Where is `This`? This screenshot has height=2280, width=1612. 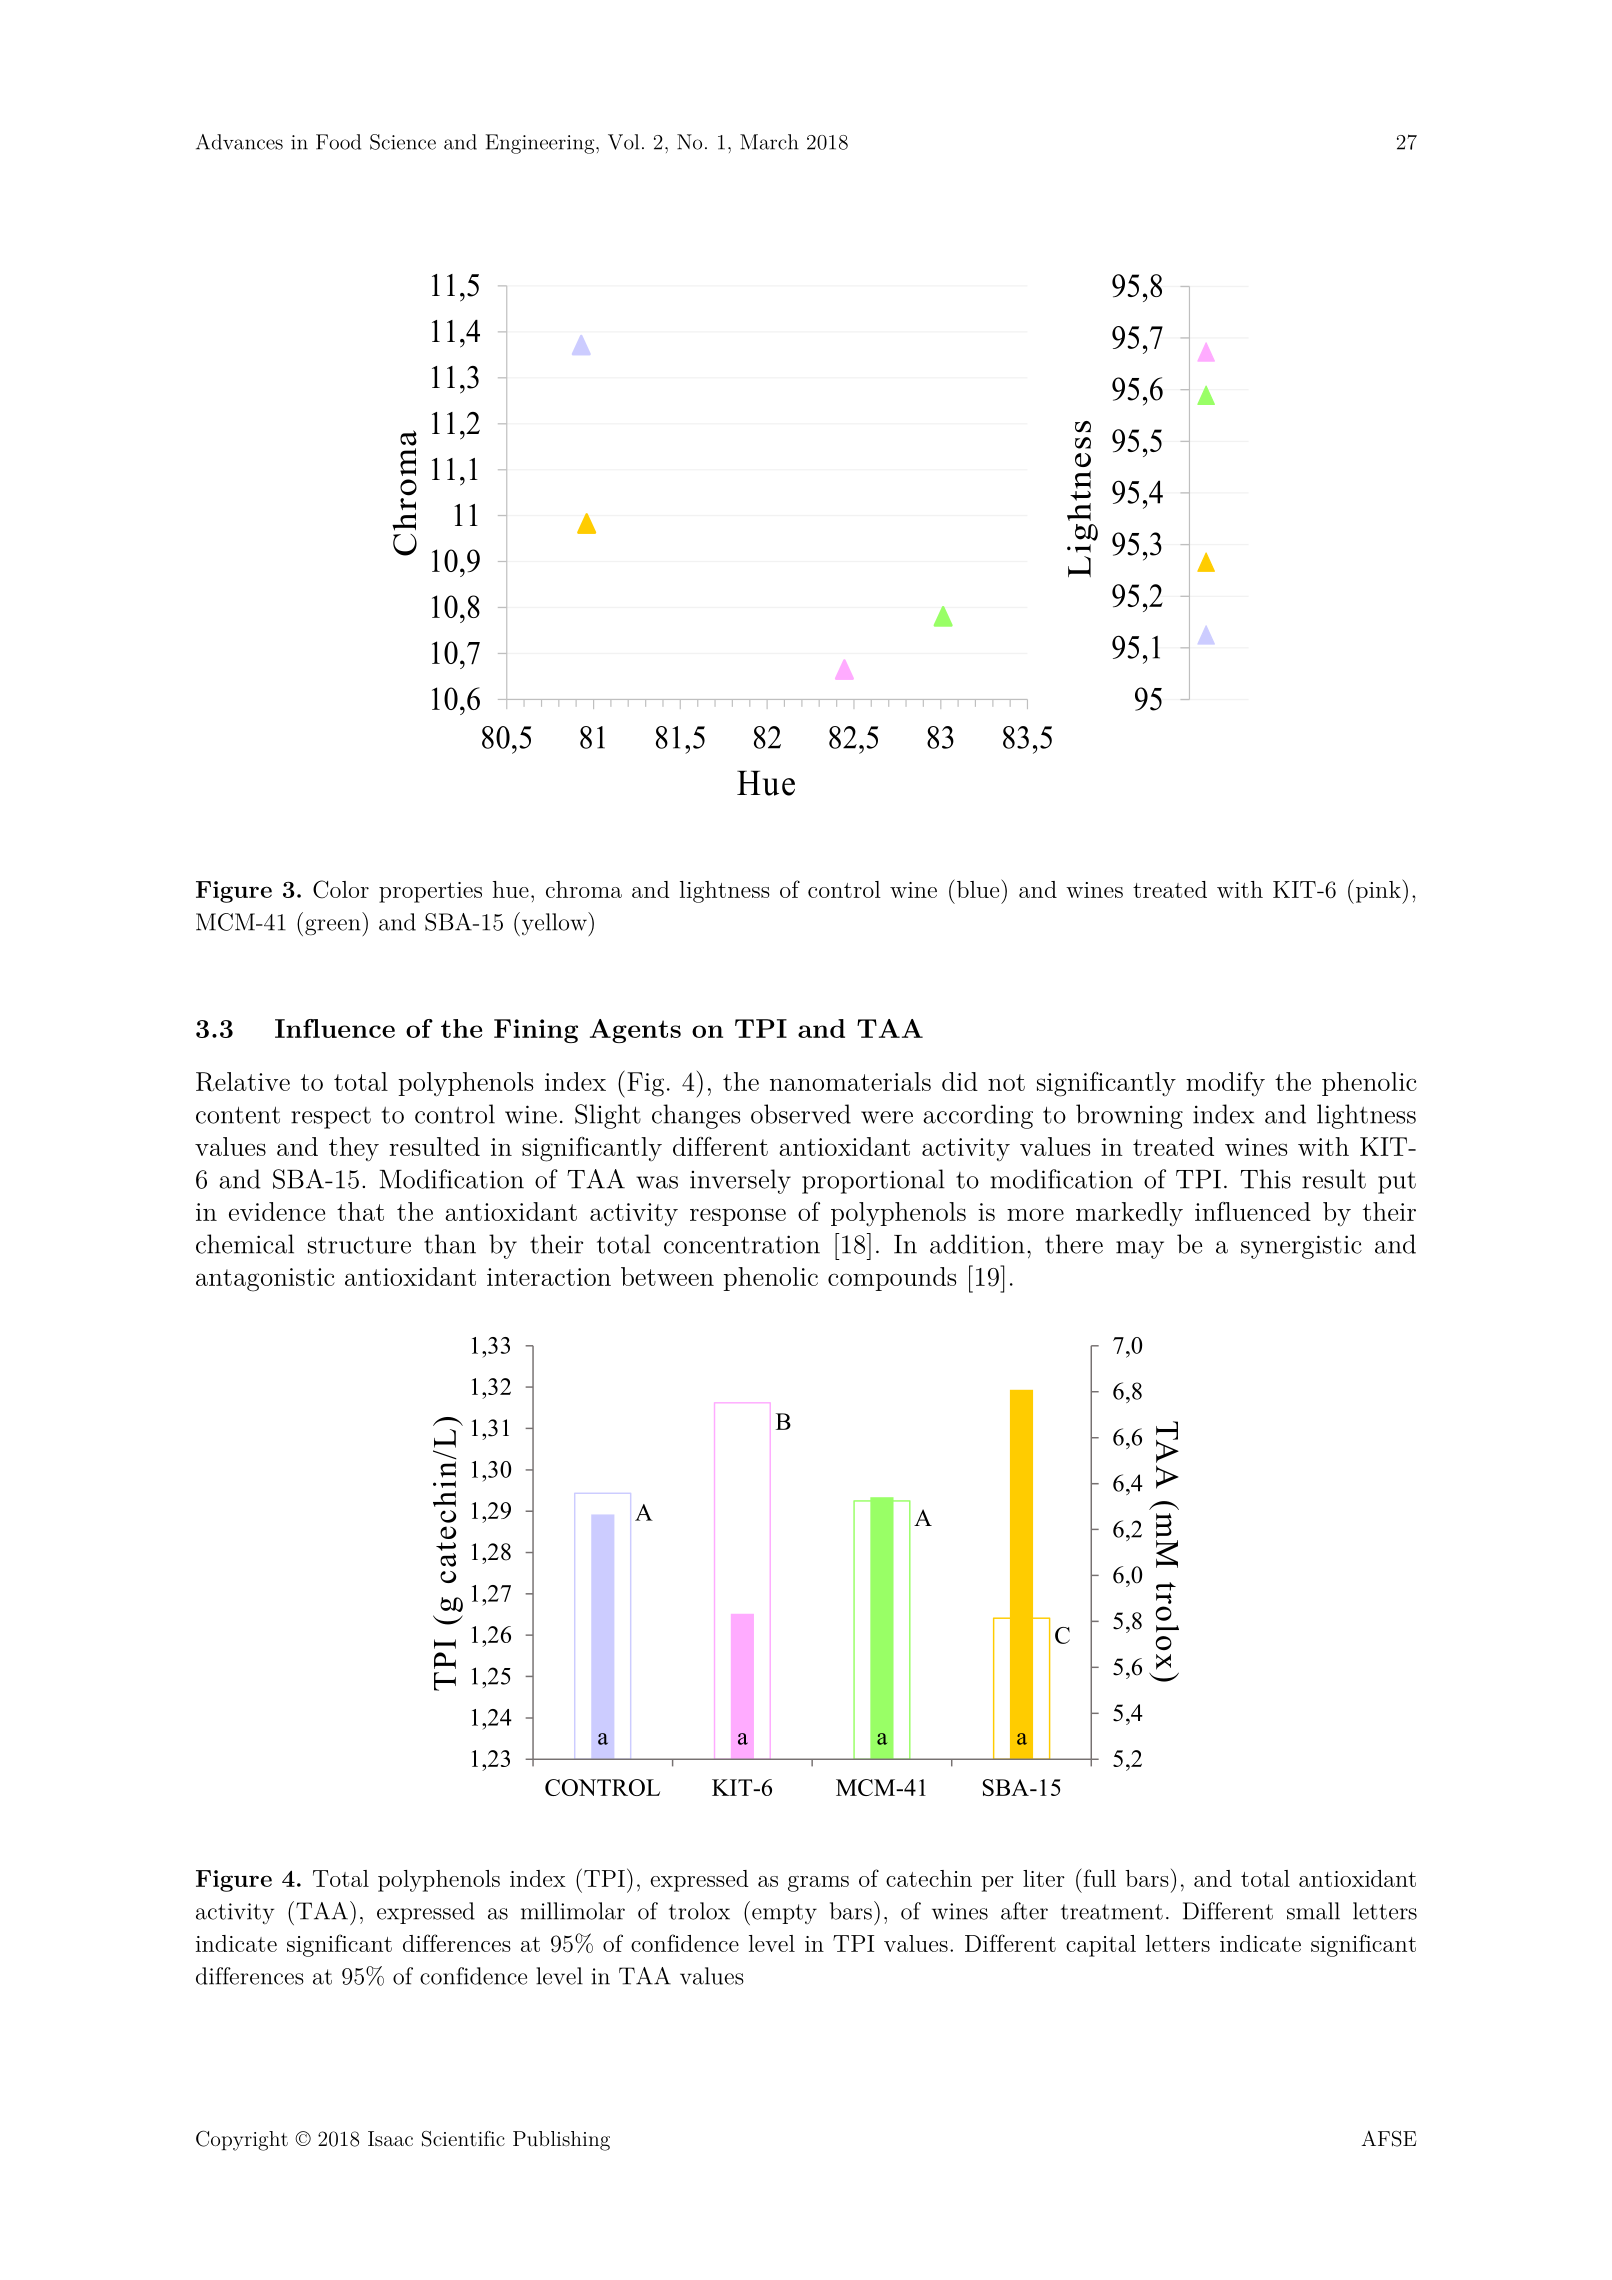 This is located at coordinates (1265, 1179).
